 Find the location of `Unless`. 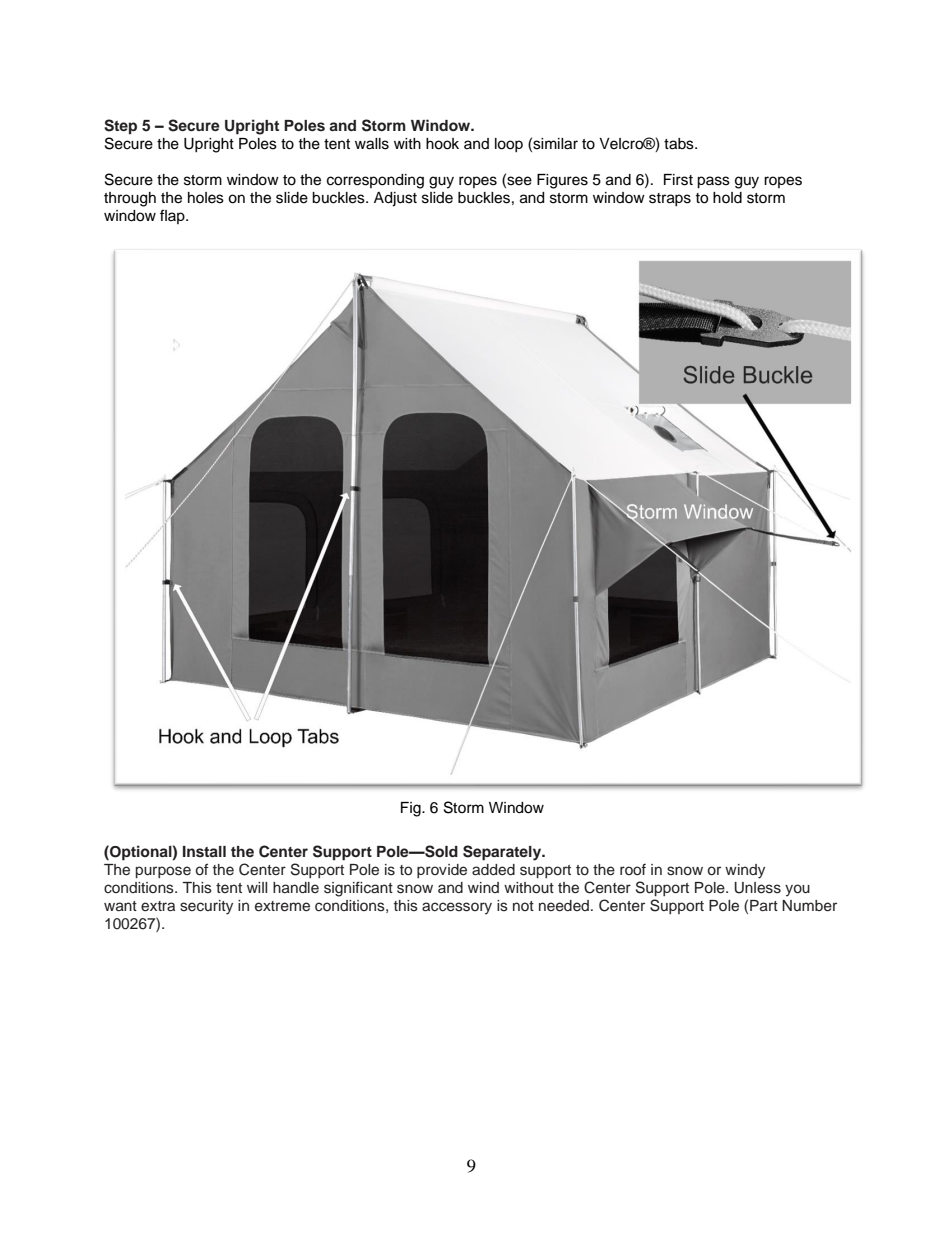

Unless is located at coordinates (757, 888).
